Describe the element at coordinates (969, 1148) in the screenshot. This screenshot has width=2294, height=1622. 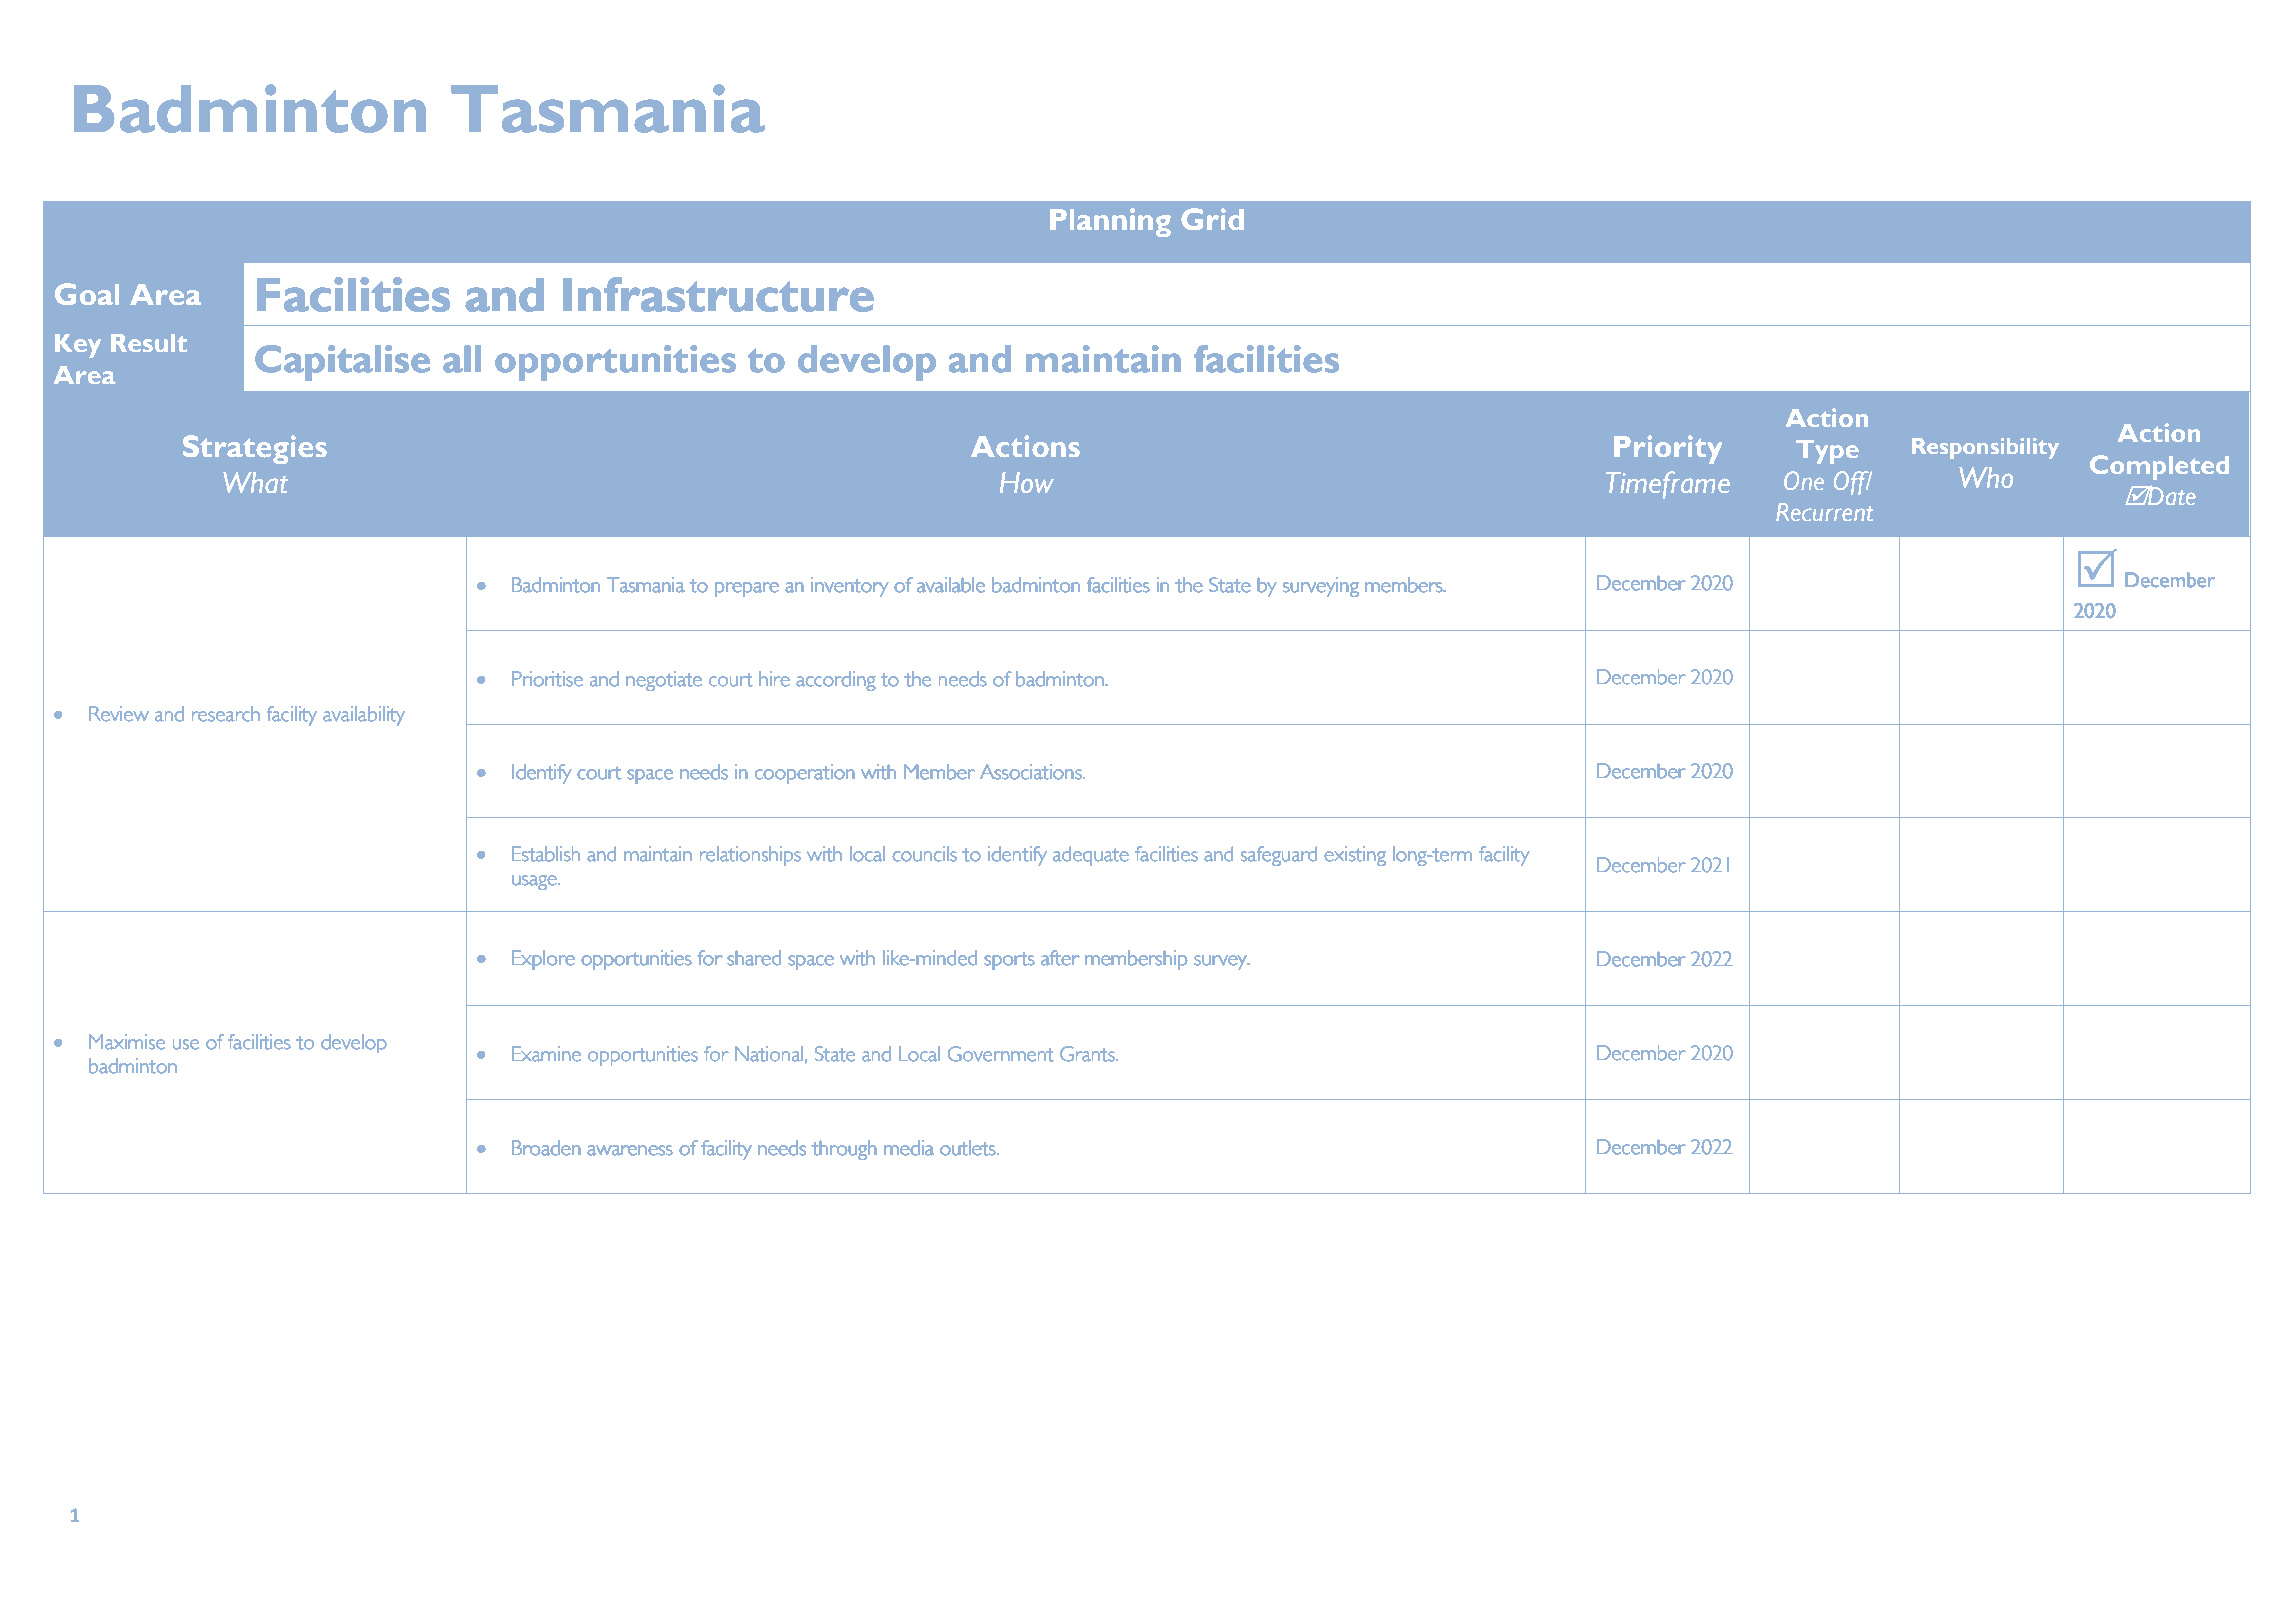
I see `outlets` at that location.
